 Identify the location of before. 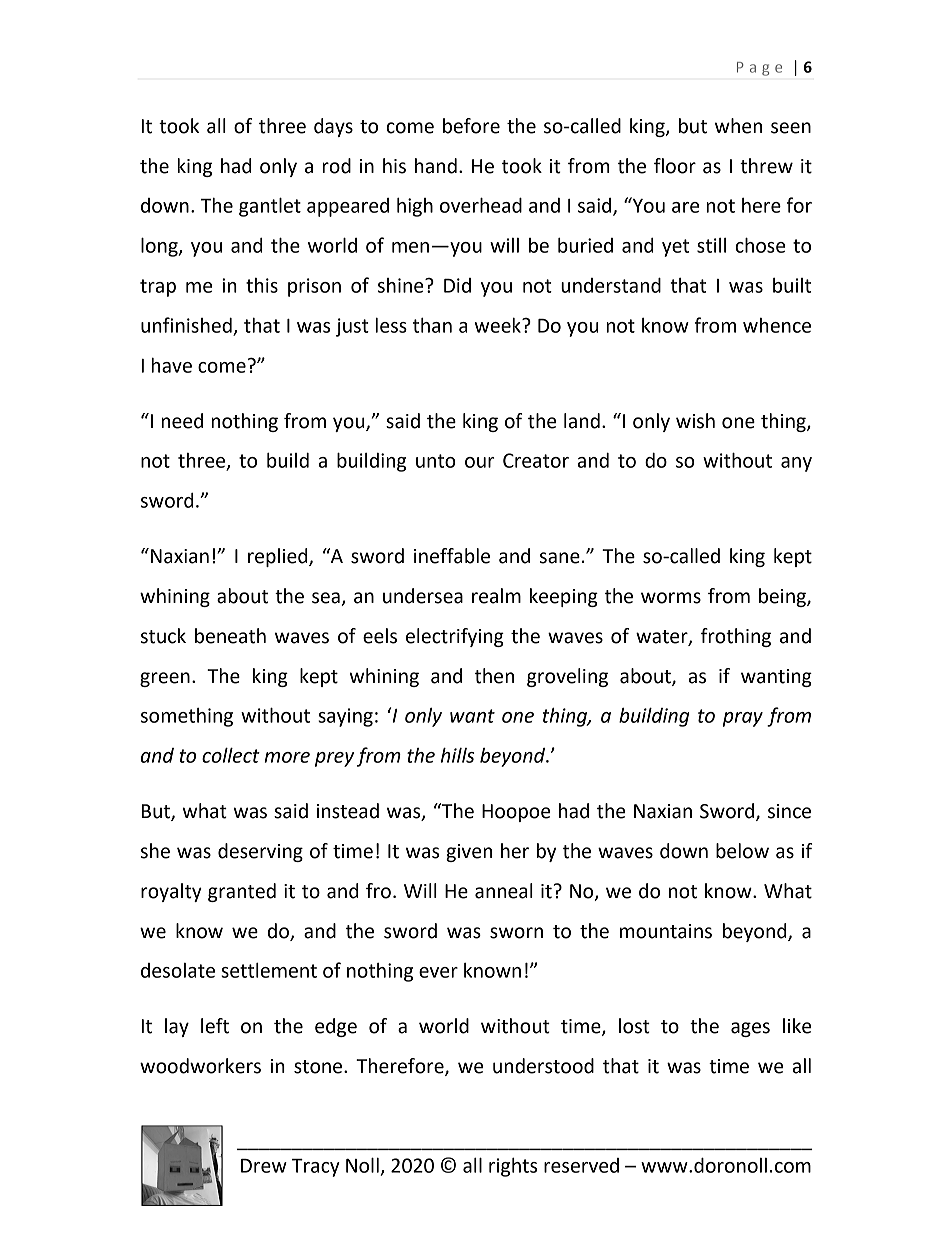
(471, 126).
